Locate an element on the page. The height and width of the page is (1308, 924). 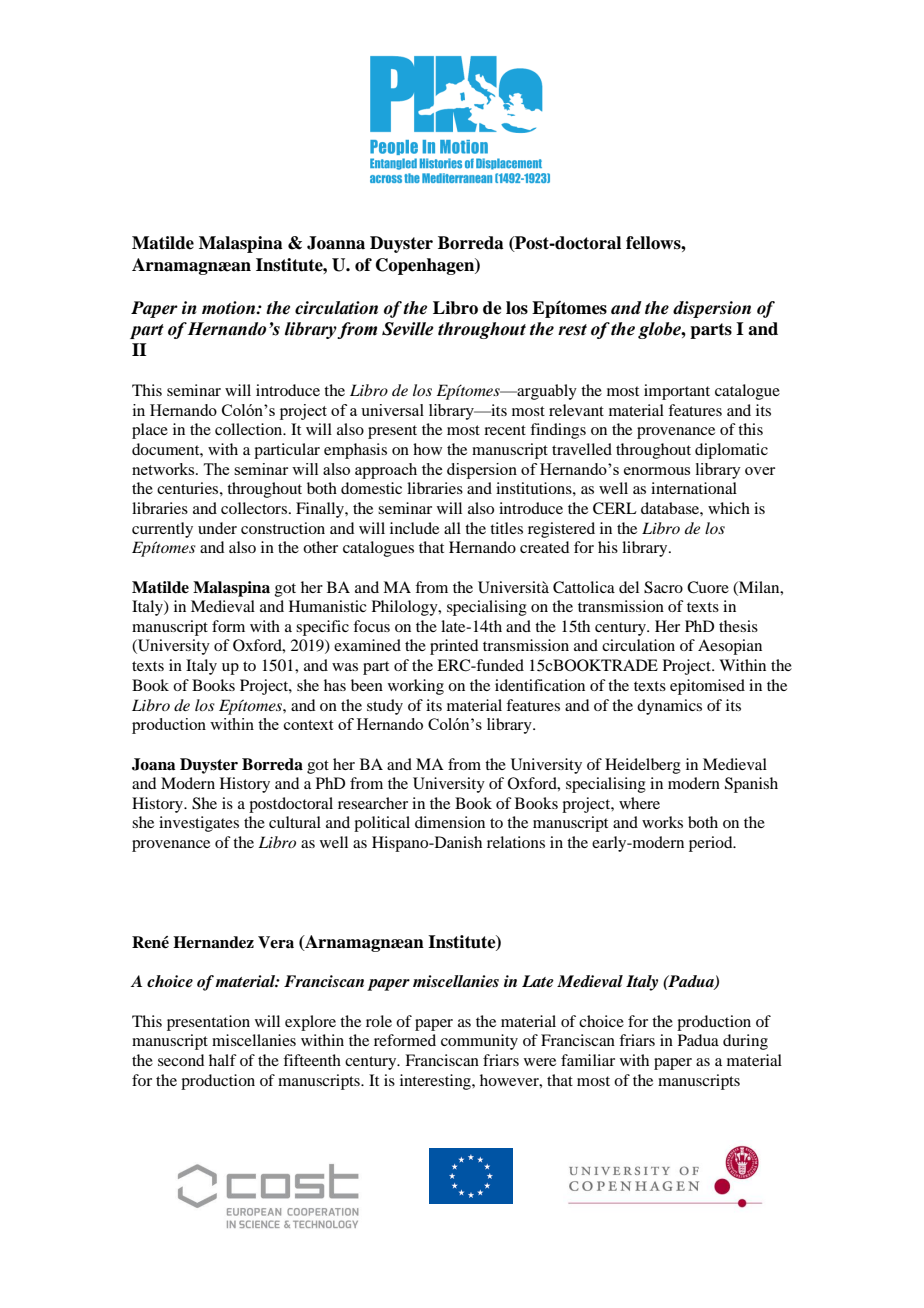
thesis is located at coordinates (738, 626).
